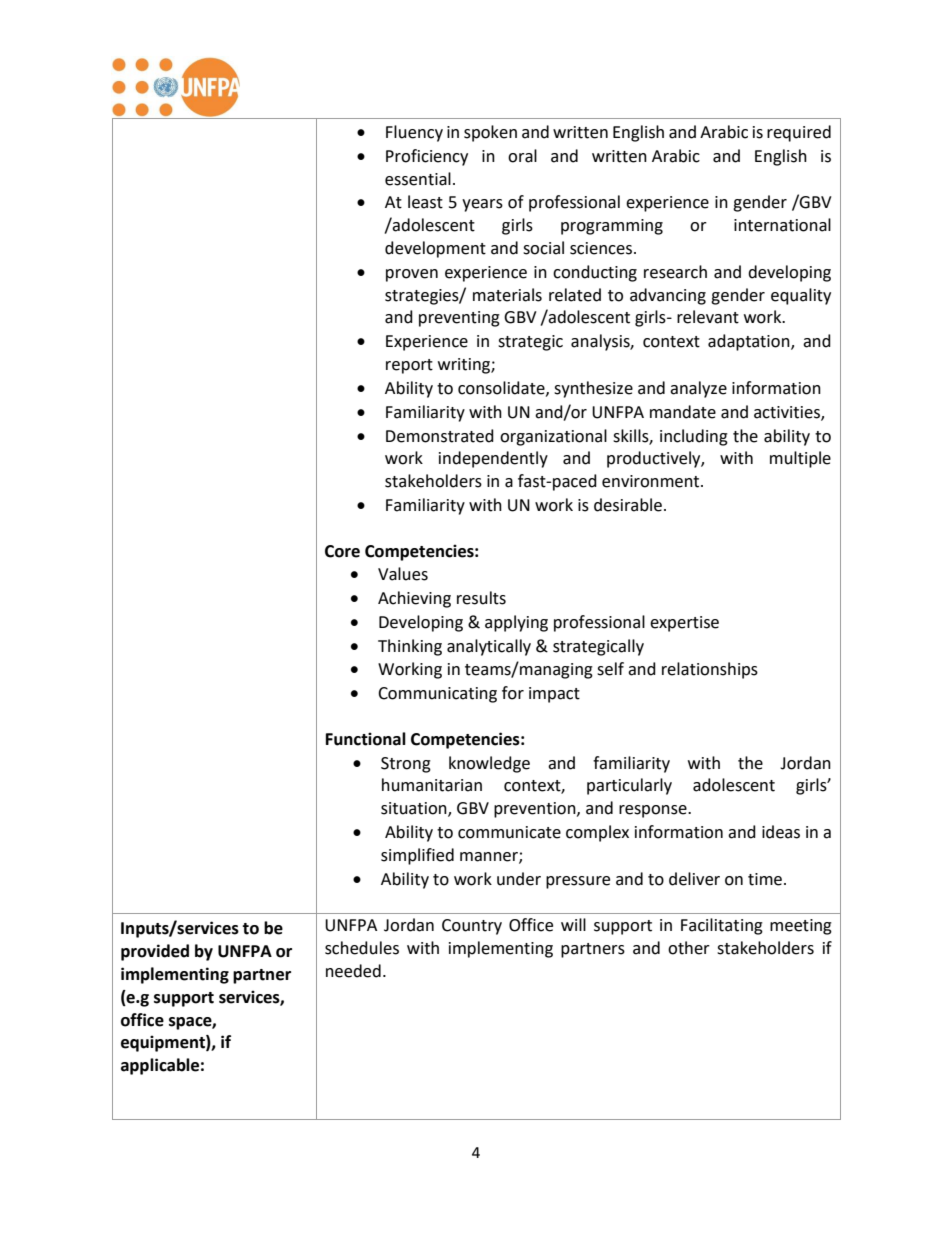 Image resolution: width=952 pixels, height=1233 pixels. I want to click on Demonstrated, so click(440, 436).
